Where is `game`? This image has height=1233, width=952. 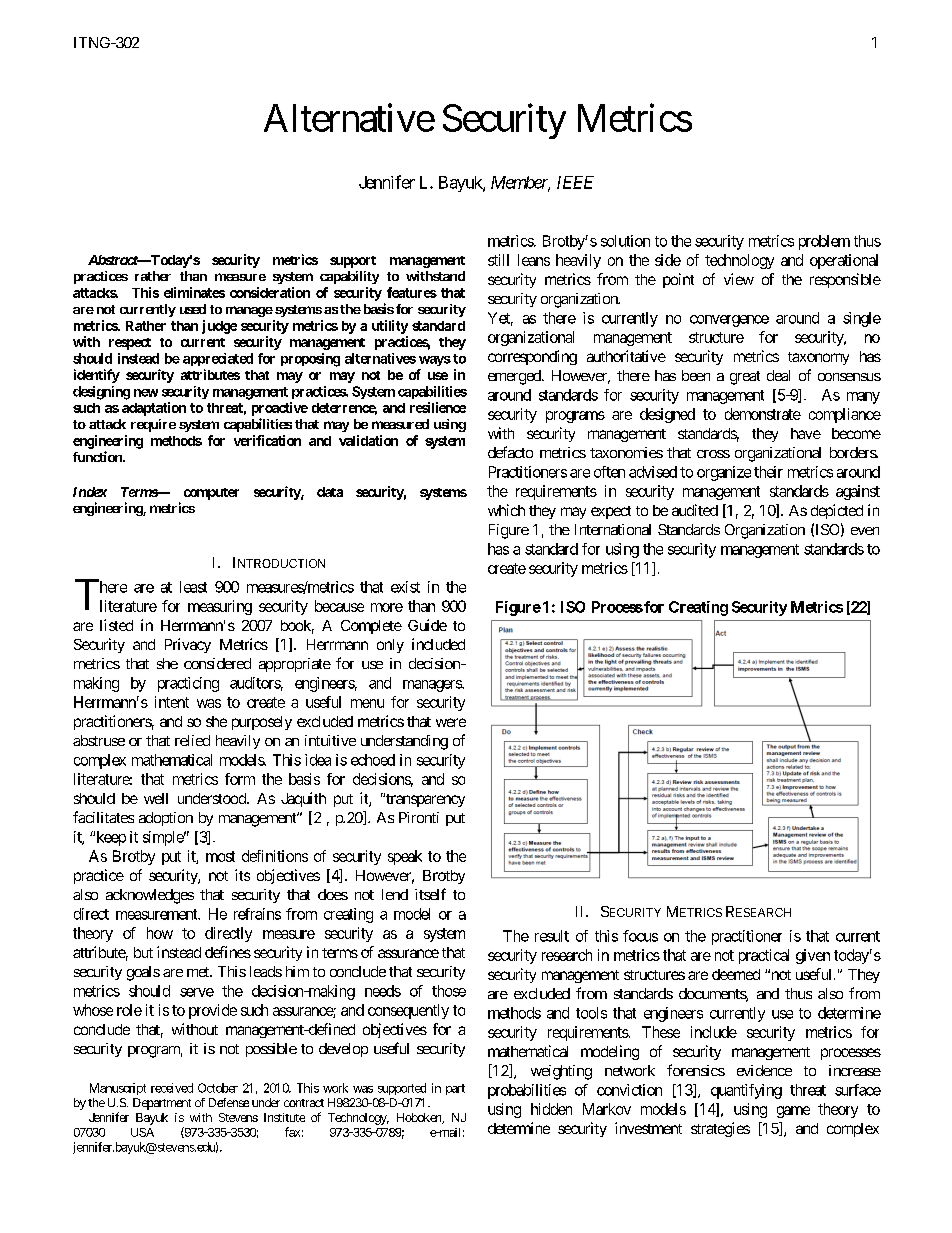 game is located at coordinates (793, 1112).
